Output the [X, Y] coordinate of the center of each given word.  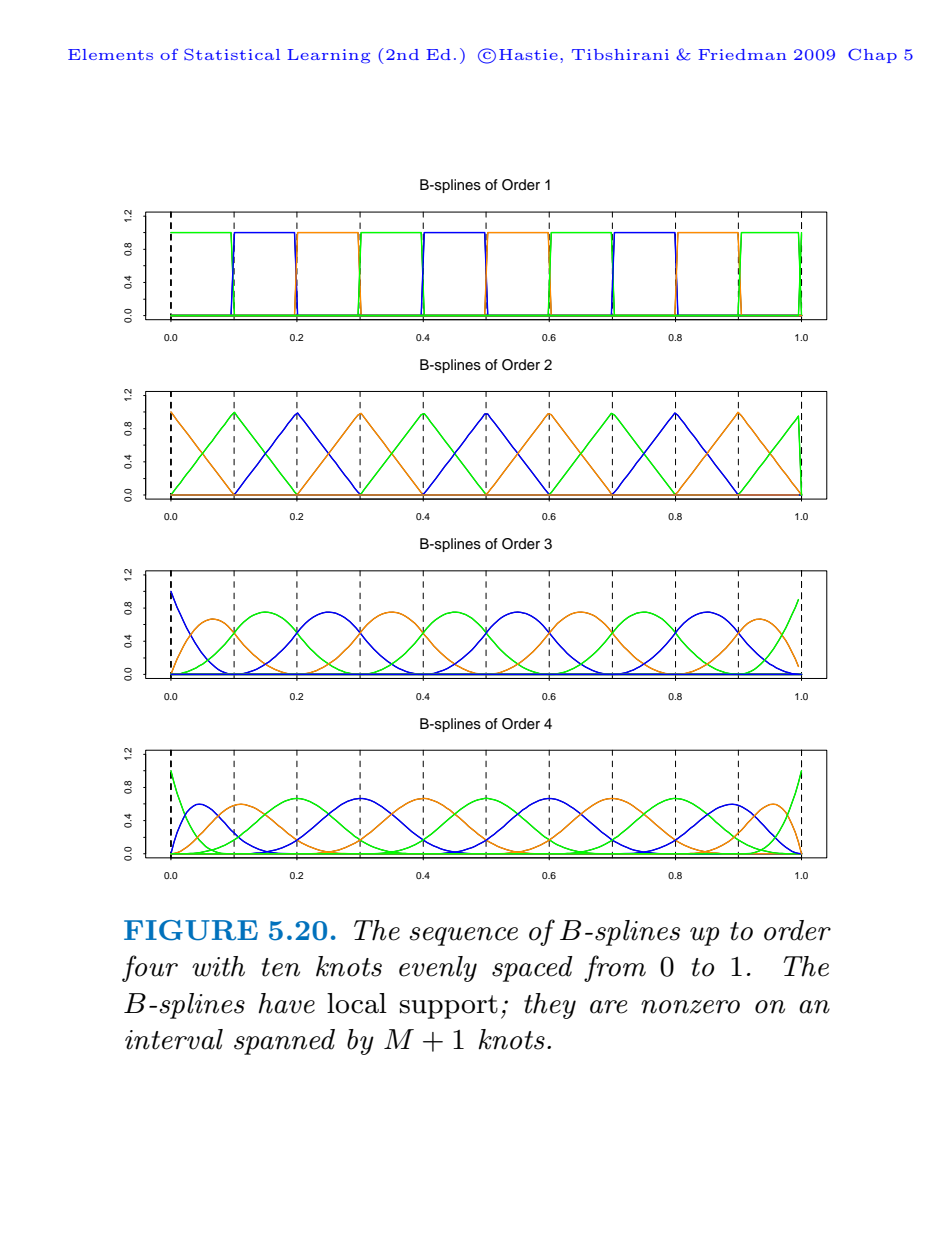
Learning [329, 56]
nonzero [690, 1007]
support [449, 1007]
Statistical [232, 54]
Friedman [742, 54]
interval [174, 1039]
